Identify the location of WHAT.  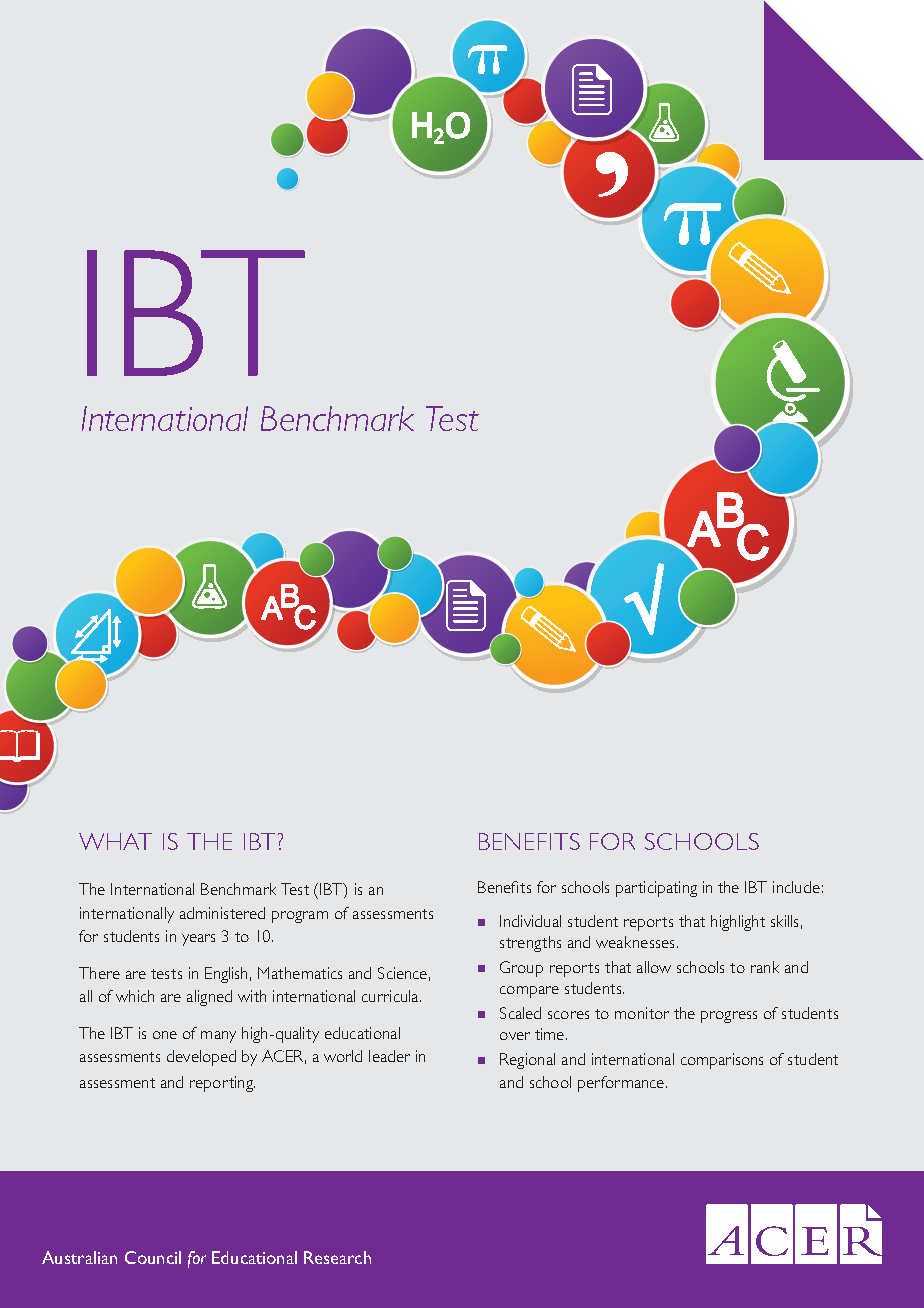
(115, 841).
